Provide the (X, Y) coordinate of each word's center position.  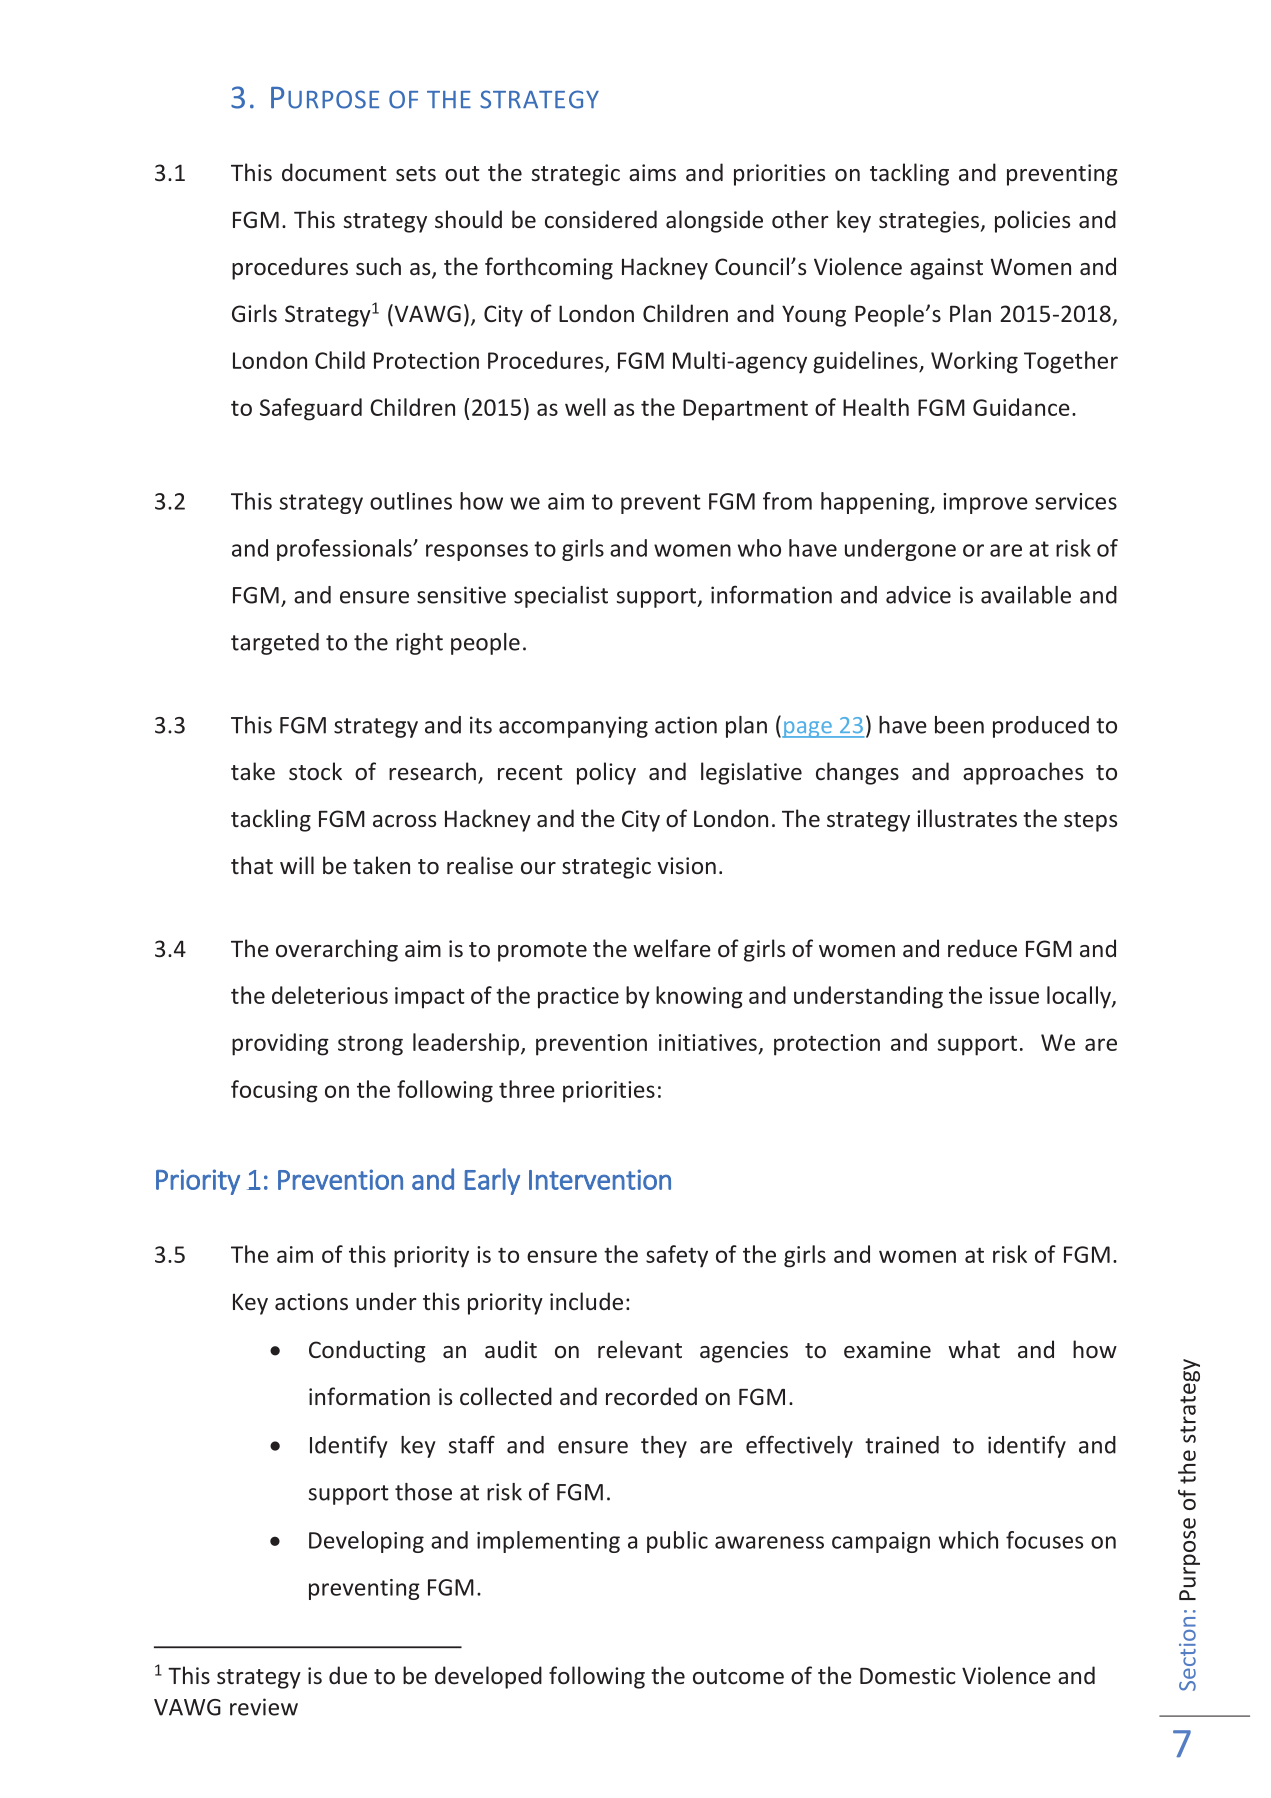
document (334, 172)
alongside (714, 221)
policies (1032, 221)
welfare (672, 948)
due (348, 1675)
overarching (337, 950)
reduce (982, 948)
